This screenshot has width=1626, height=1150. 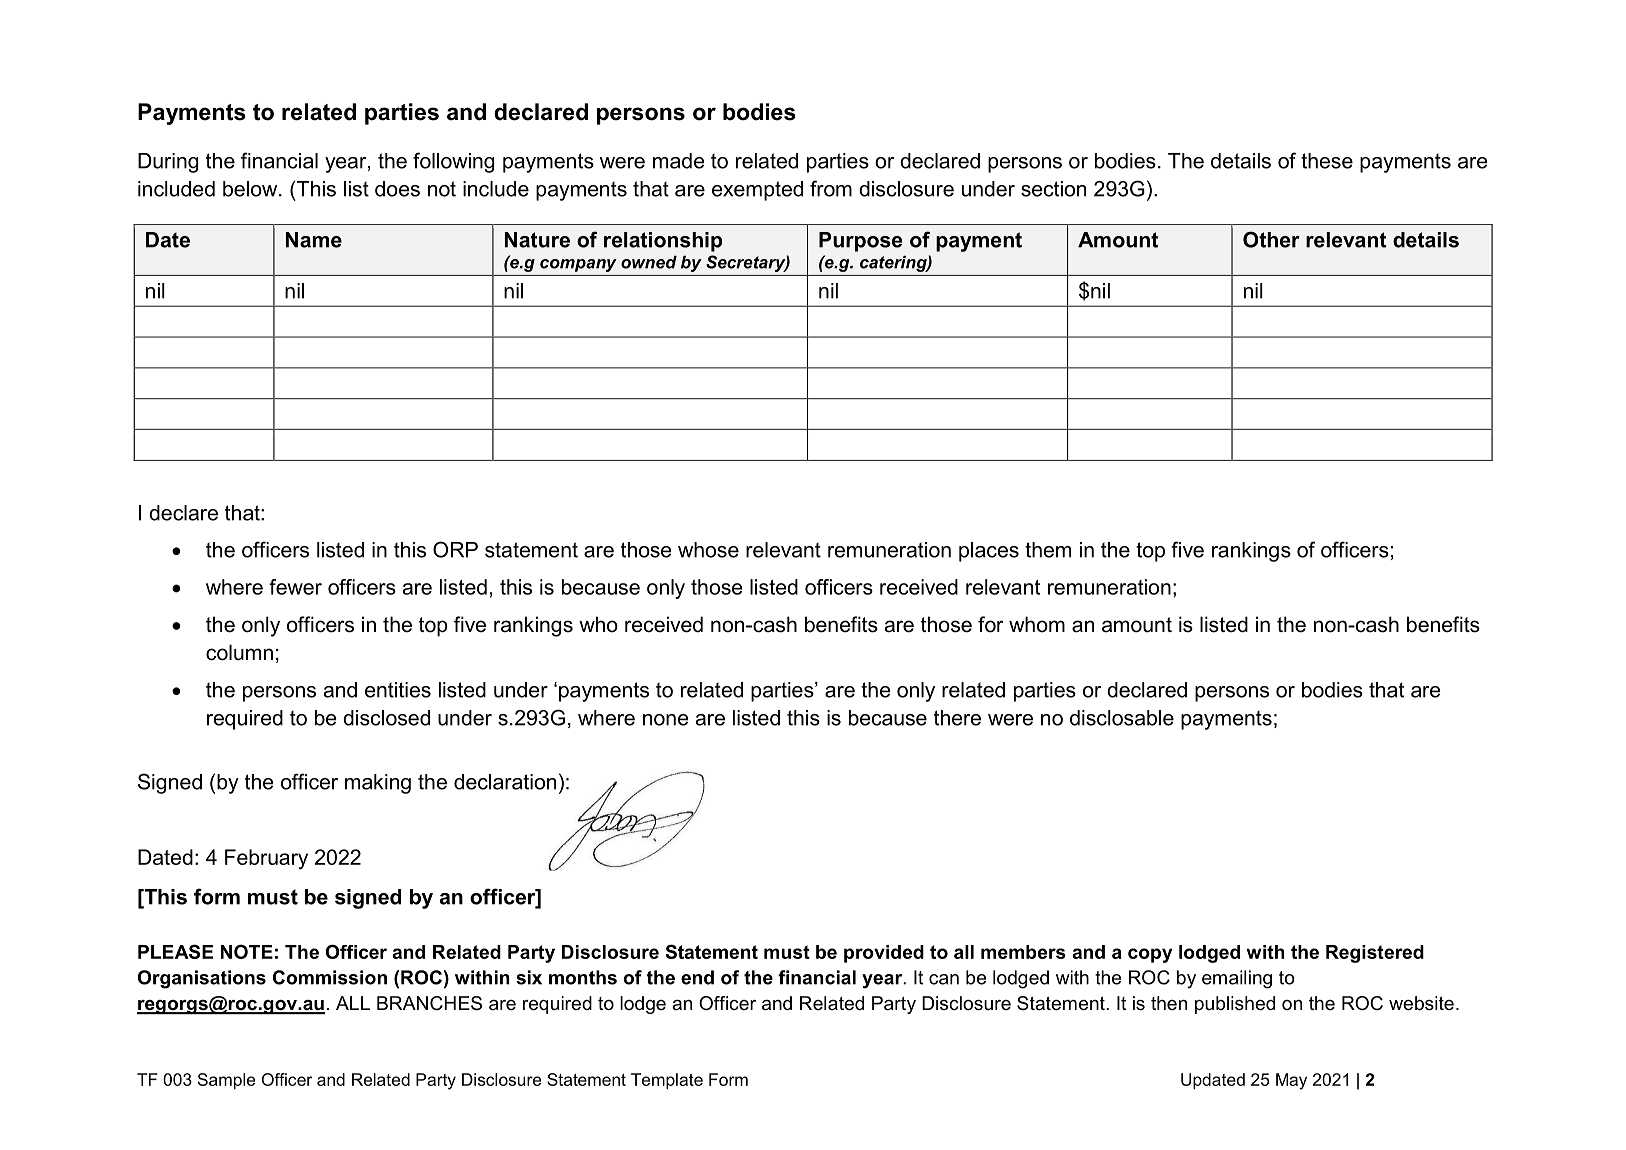 I want to click on these, so click(x=1327, y=161).
